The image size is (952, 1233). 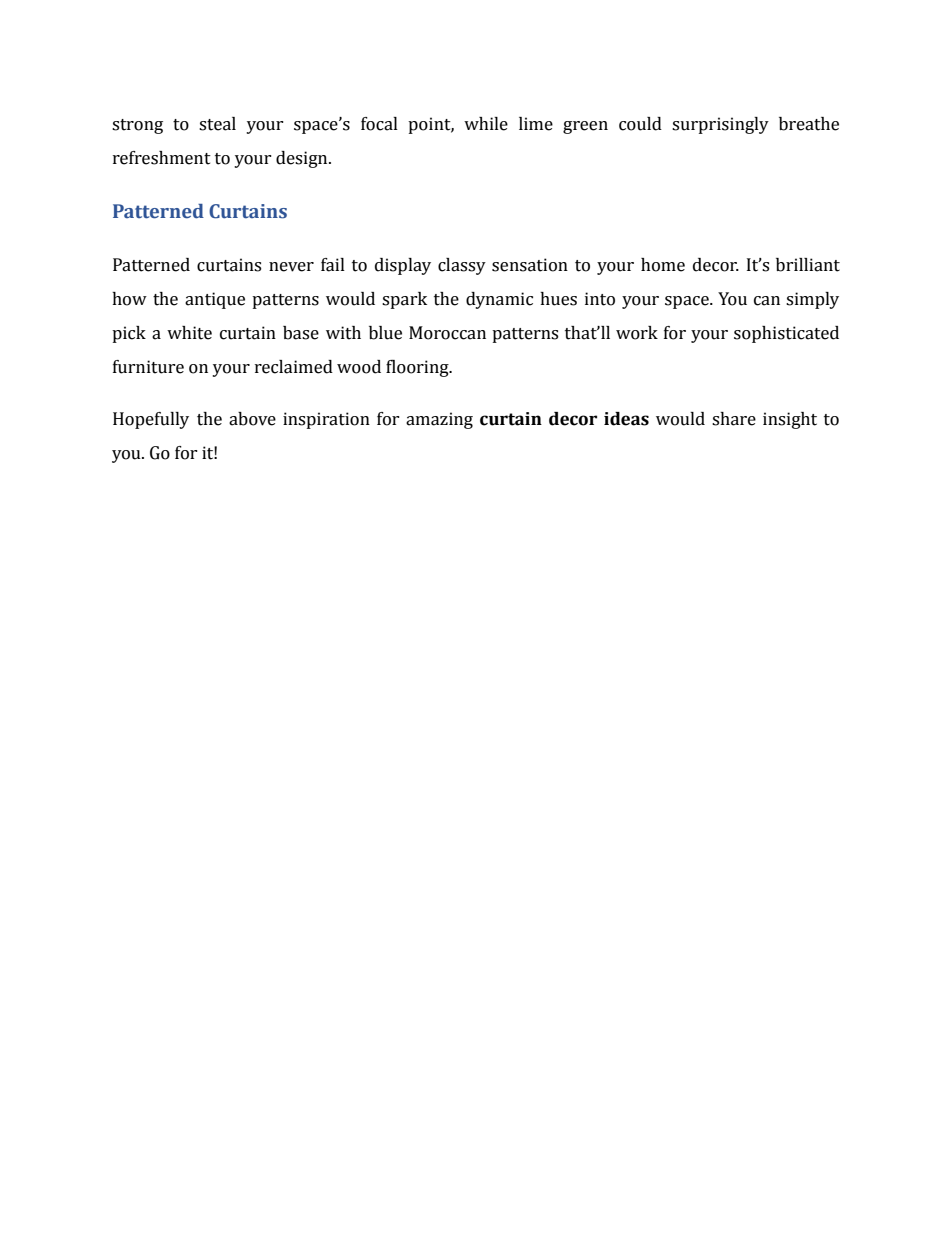 I want to click on above, so click(x=252, y=419).
